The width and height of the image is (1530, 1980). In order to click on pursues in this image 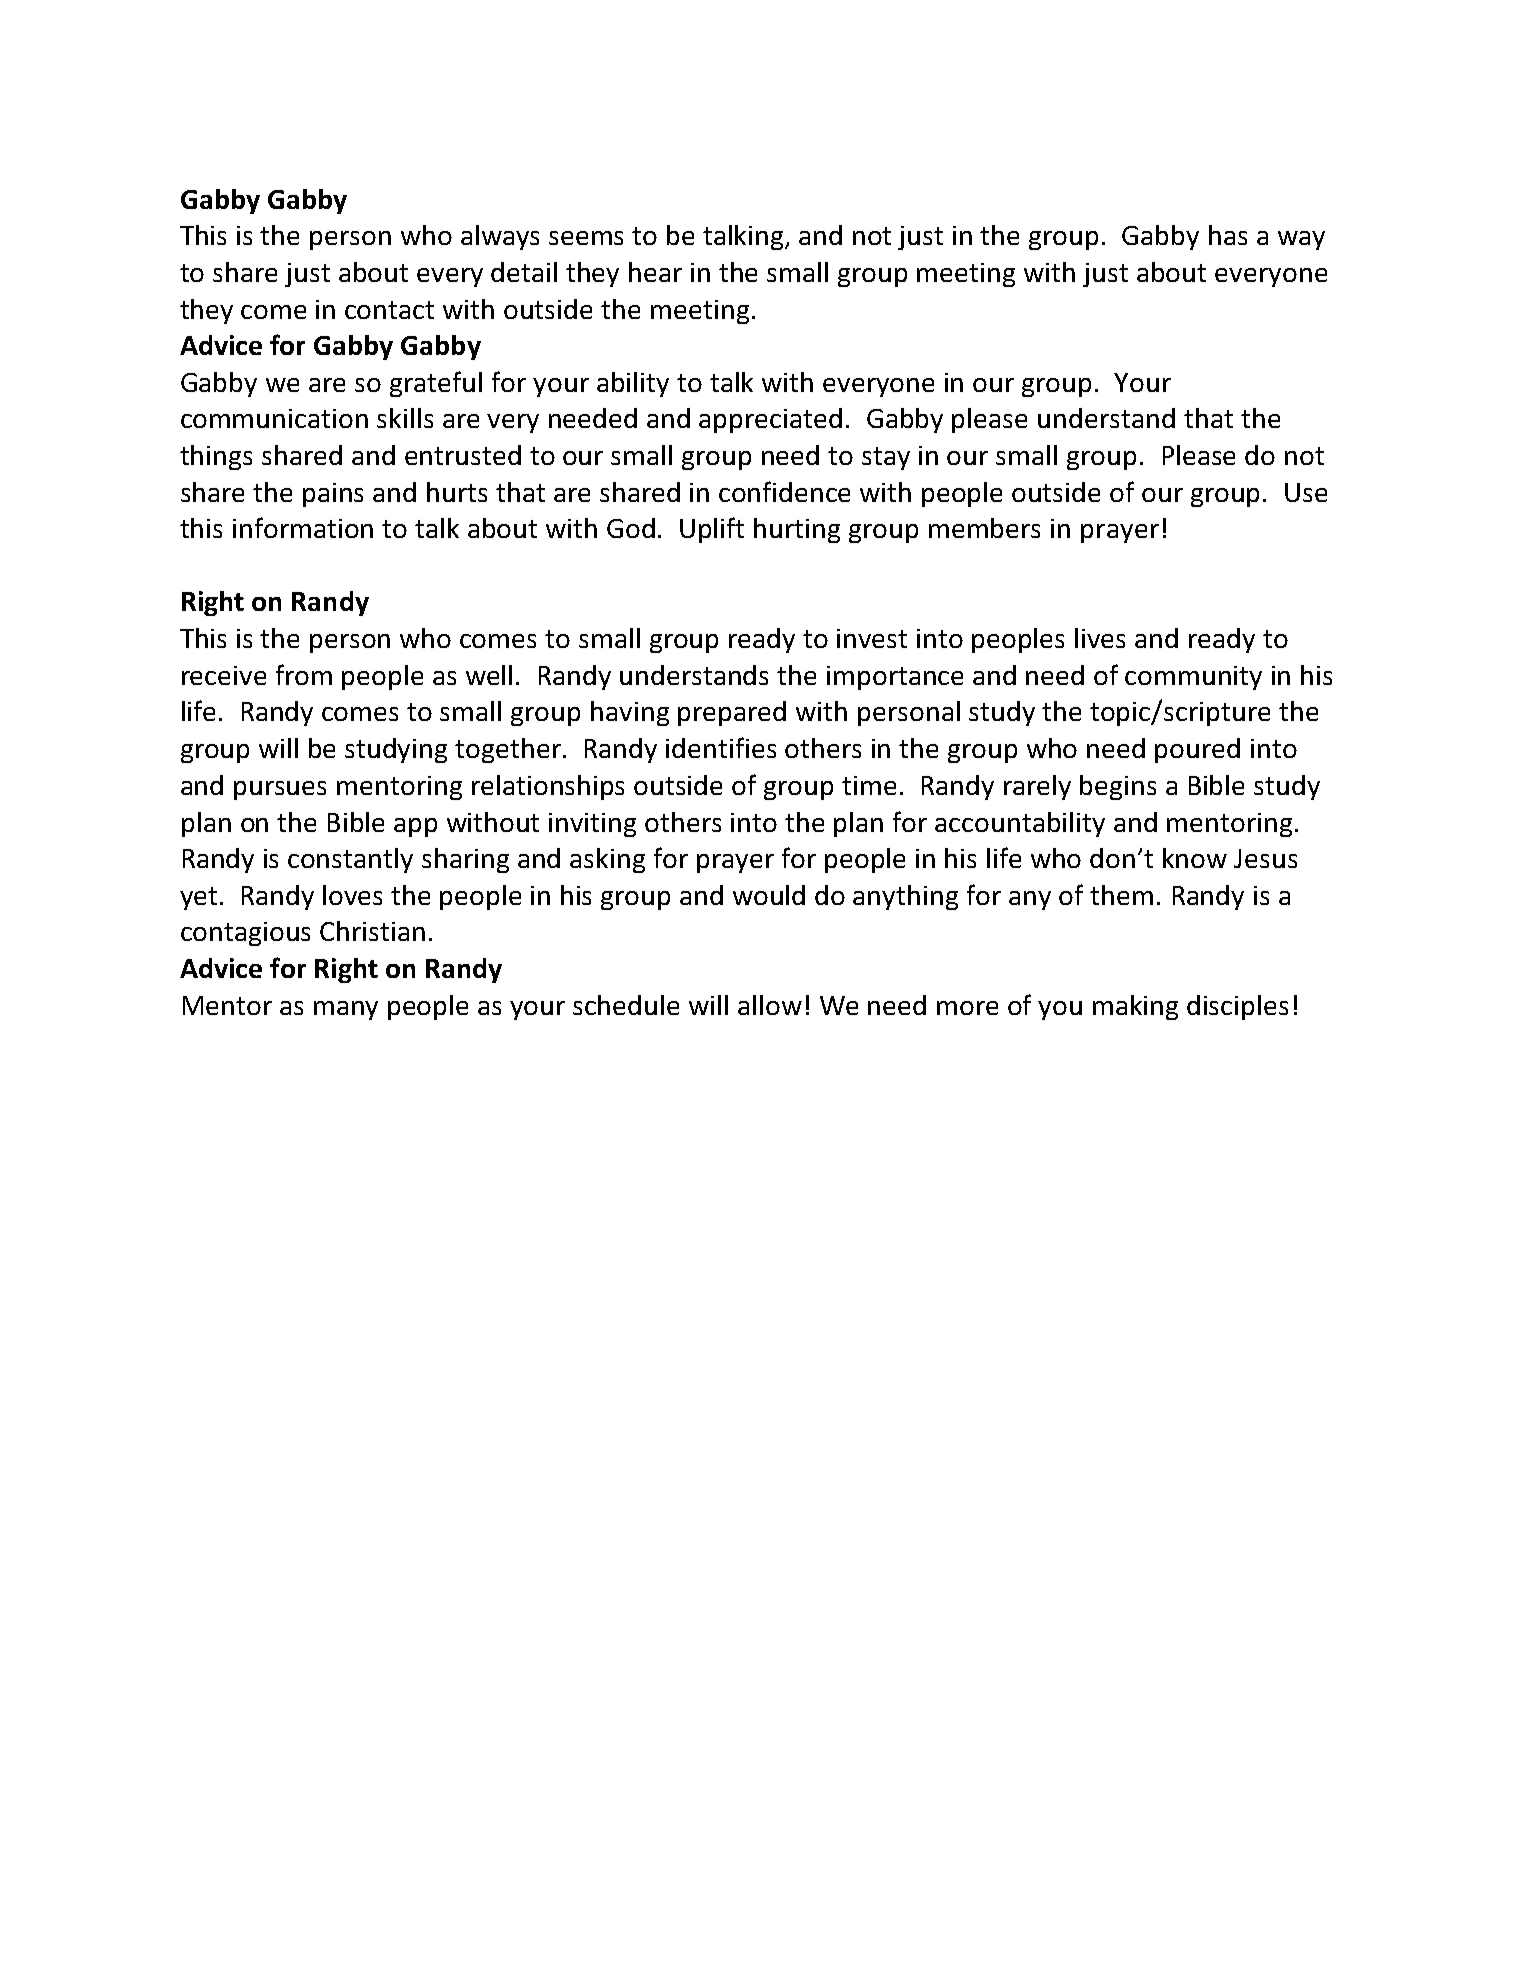, I will do `click(280, 790)`.
